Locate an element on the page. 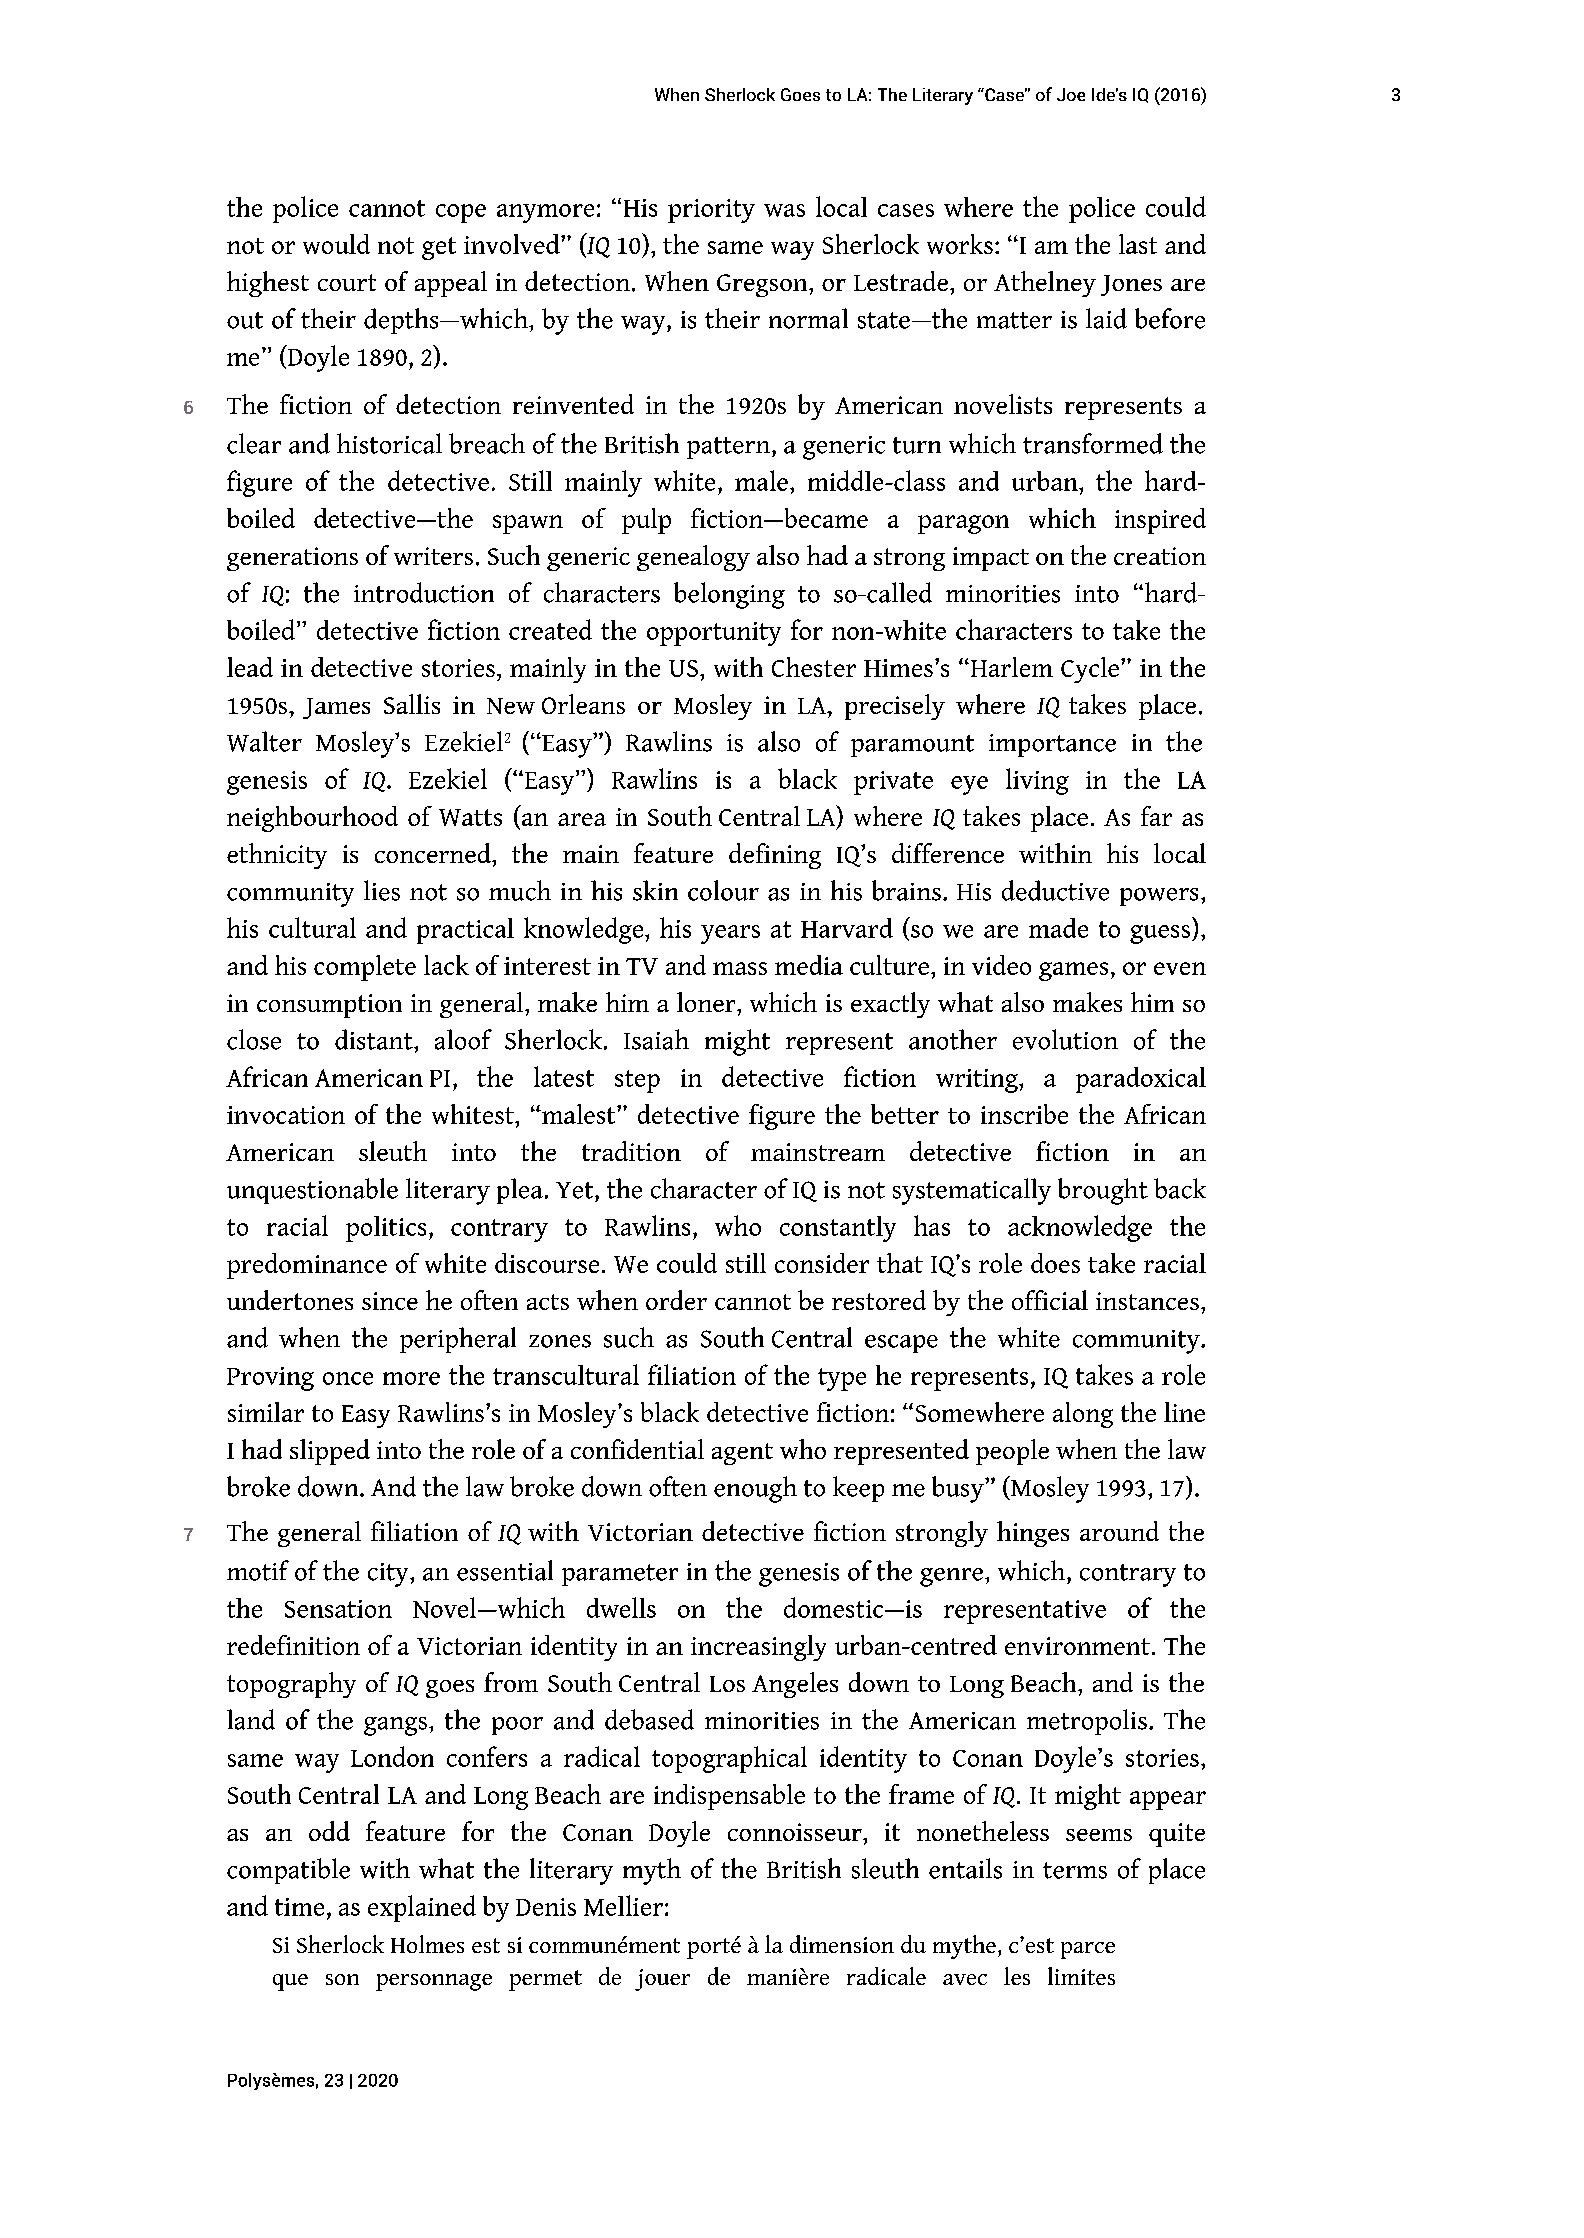  Joe is located at coordinates (1071, 94).
